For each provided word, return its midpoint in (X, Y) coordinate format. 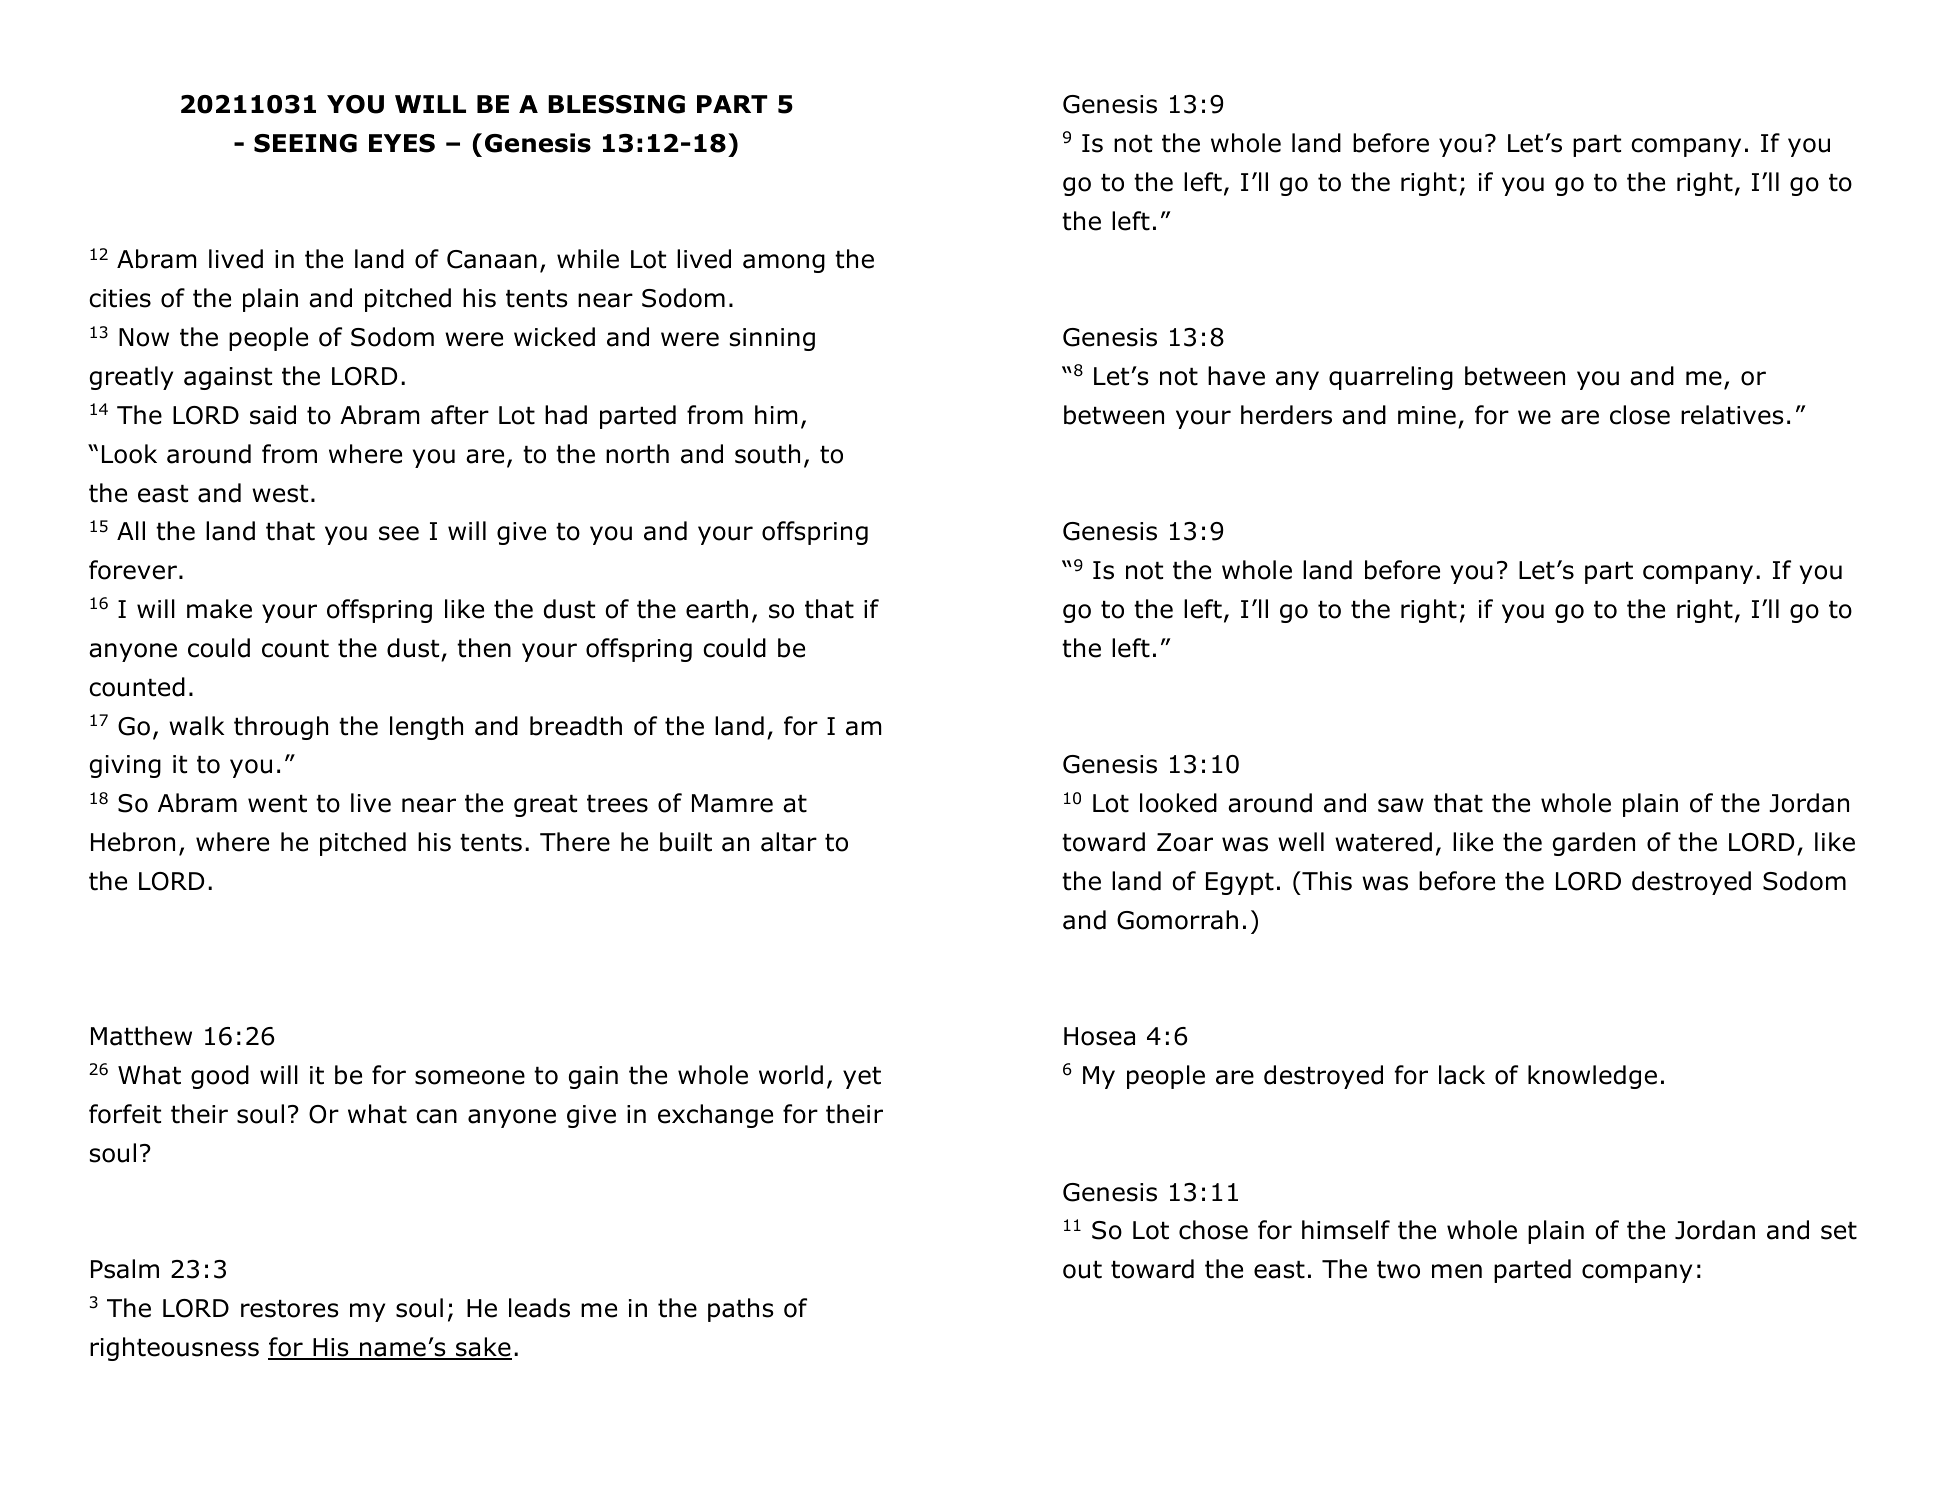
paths (741, 1310)
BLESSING (616, 104)
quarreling (1391, 378)
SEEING (305, 143)
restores (290, 1309)
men (1457, 1271)
